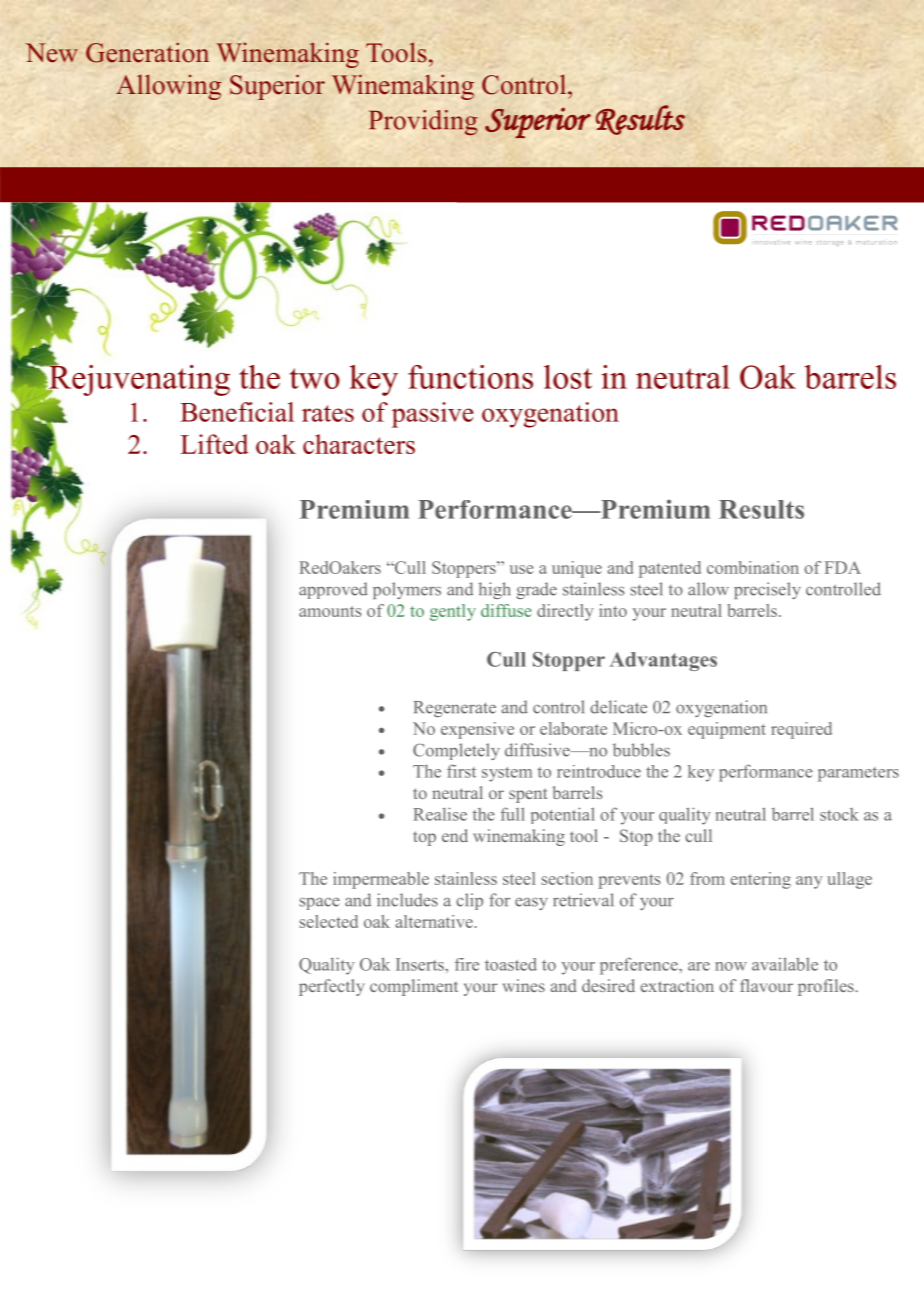  What do you see at coordinates (467, 964) in the screenshot?
I see `fire` at bounding box center [467, 964].
